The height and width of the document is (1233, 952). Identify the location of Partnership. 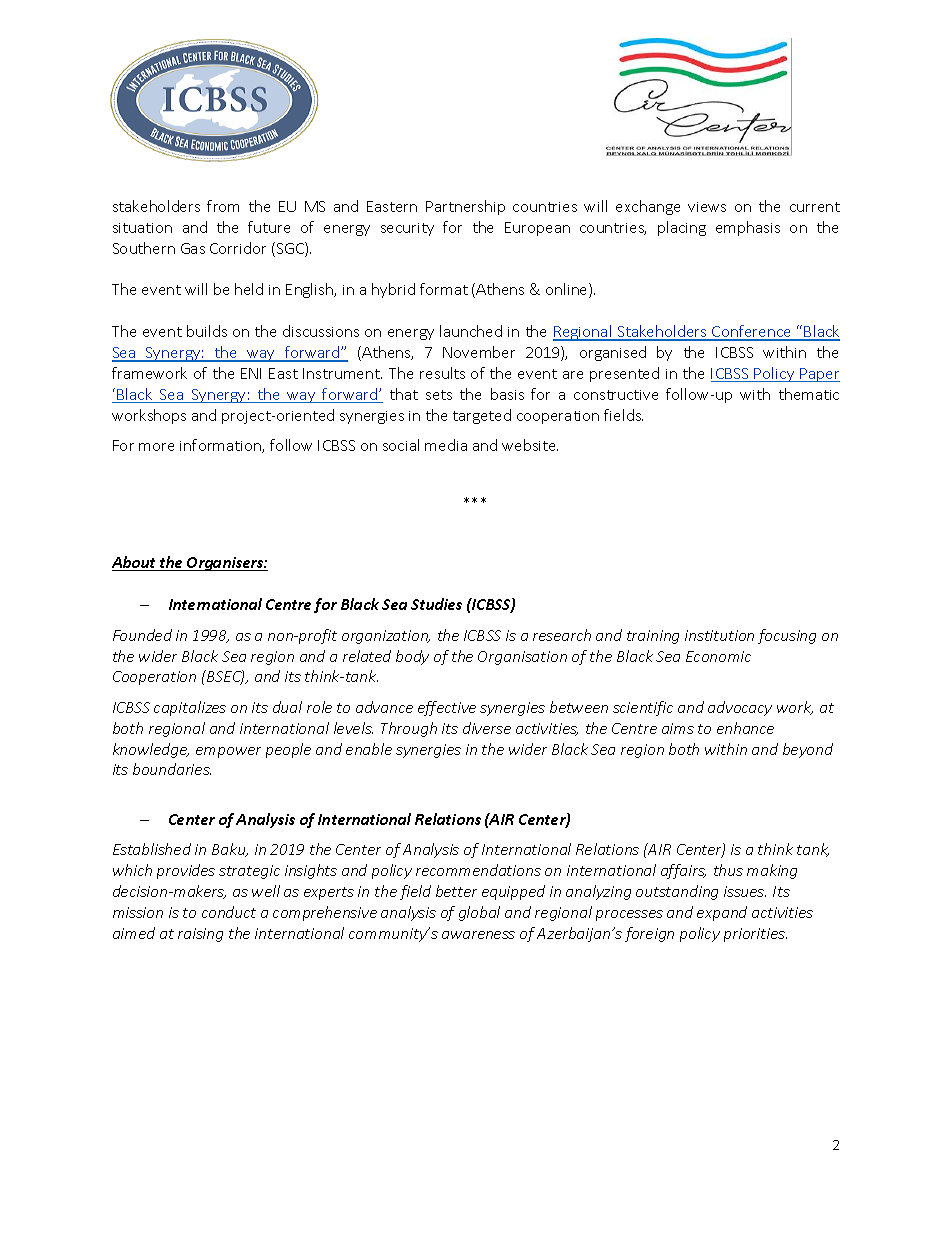
(465, 207).
